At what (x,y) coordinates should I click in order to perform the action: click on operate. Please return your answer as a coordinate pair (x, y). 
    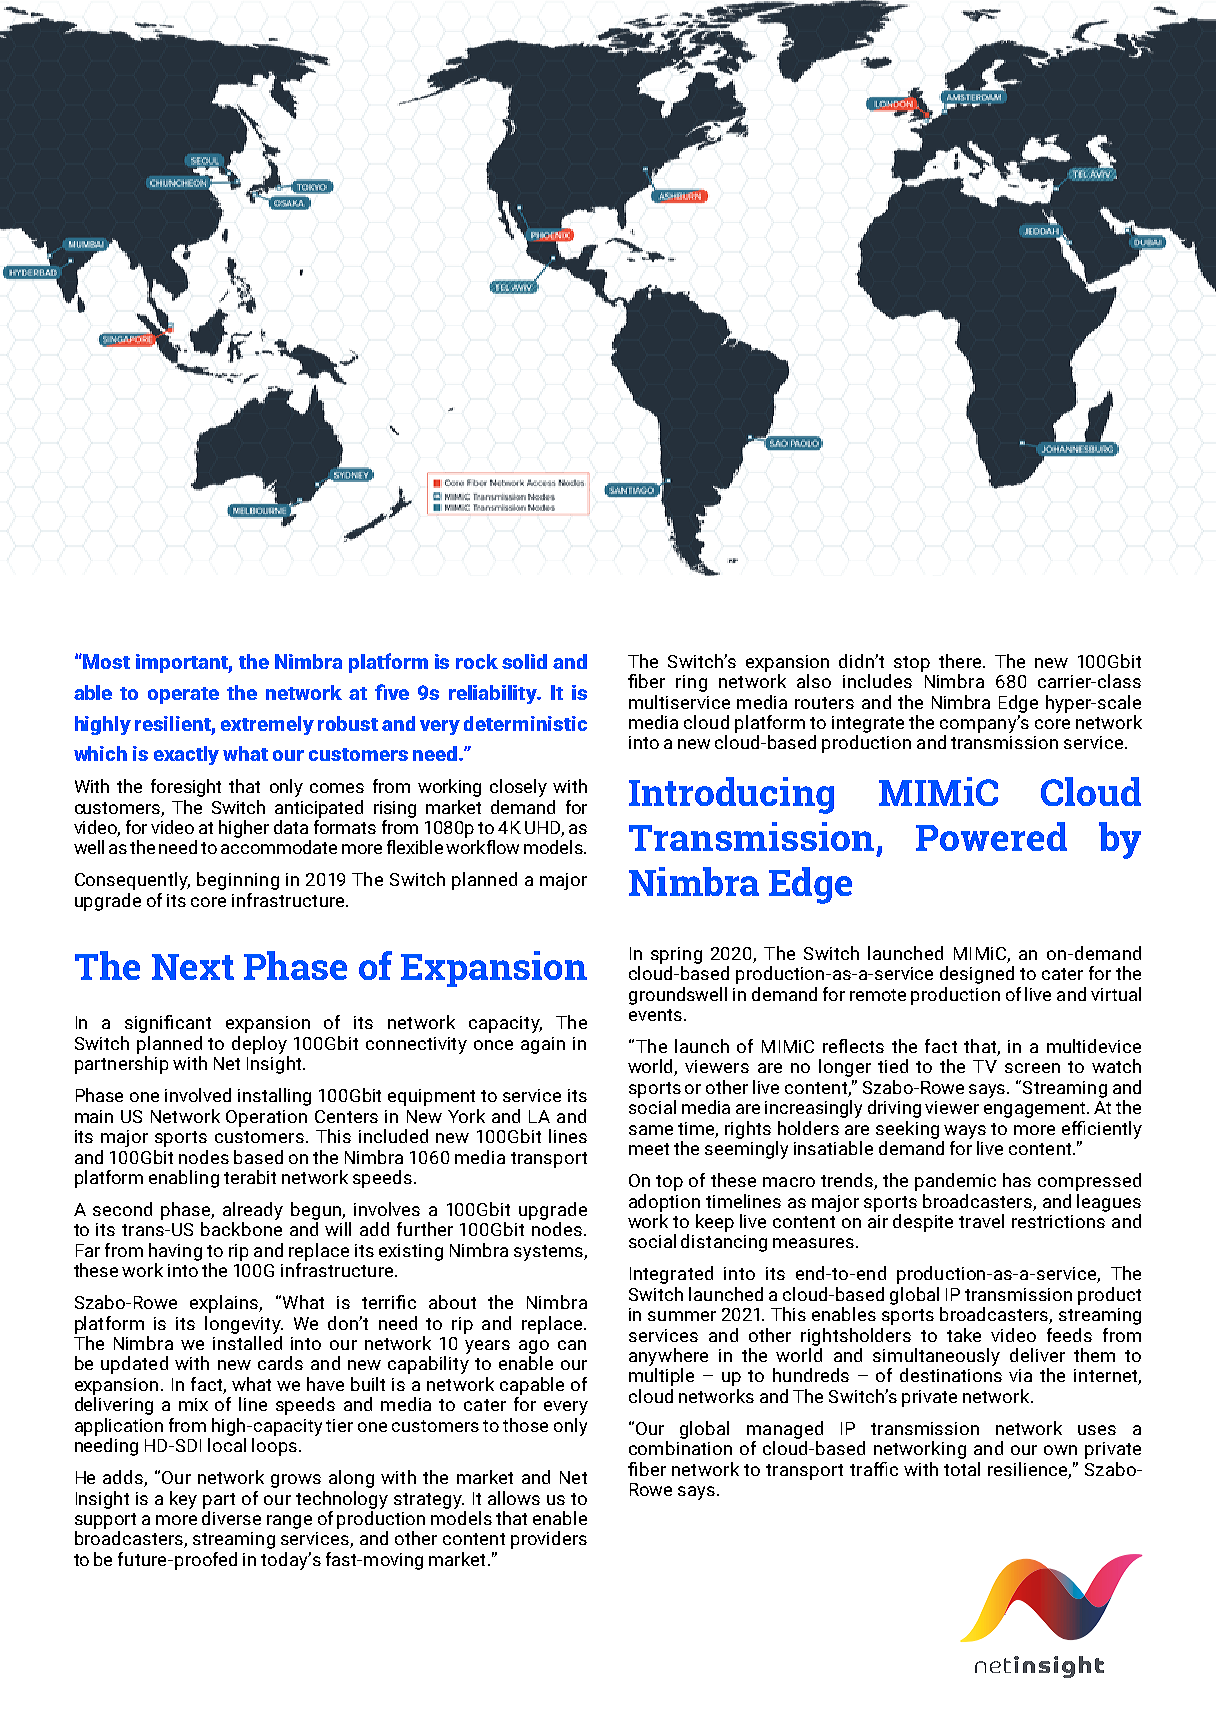
    Looking at the image, I should click on (183, 695).
